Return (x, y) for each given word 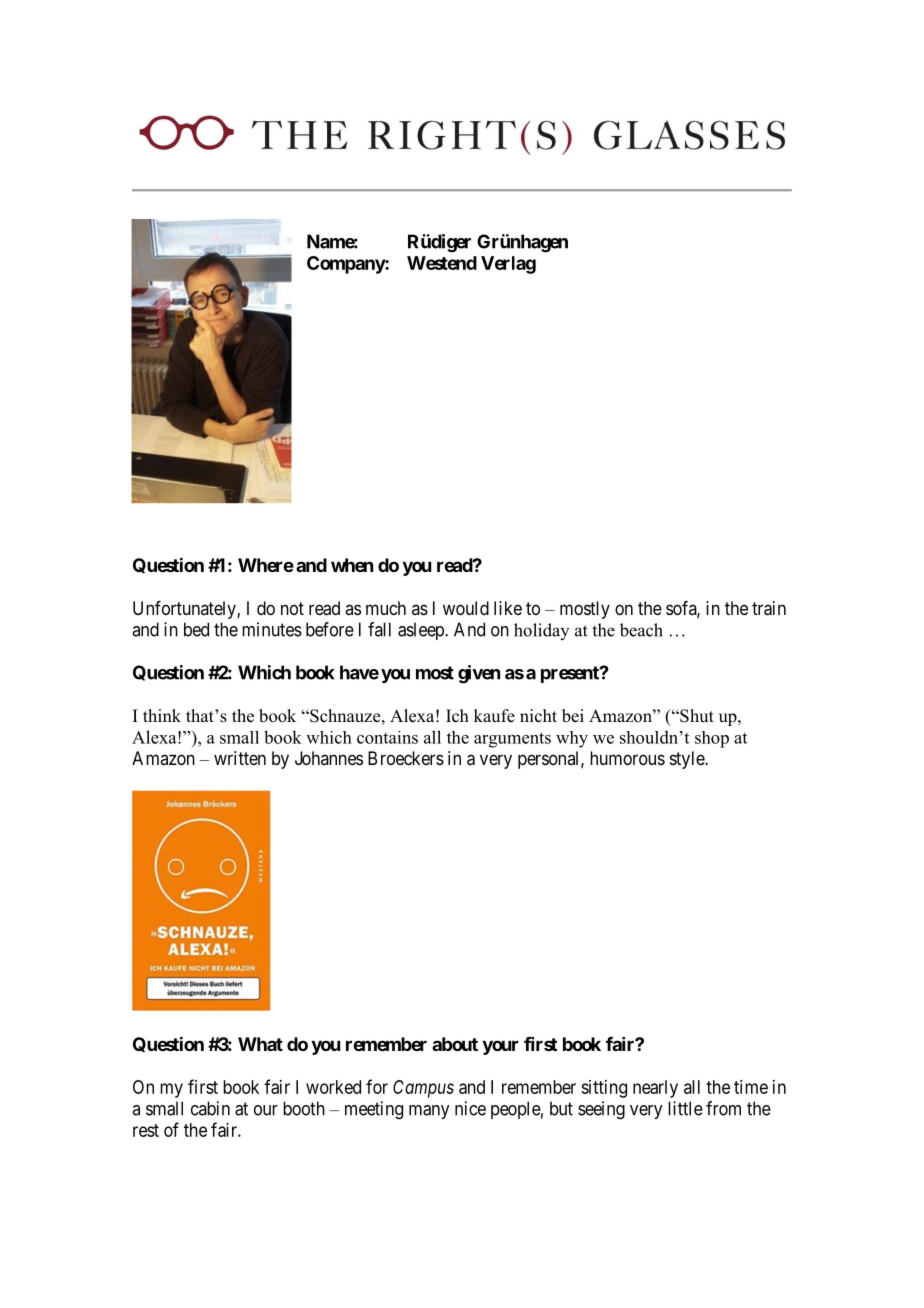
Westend (442, 263)
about (455, 1044)
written (240, 758)
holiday (541, 631)
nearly (655, 1089)
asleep (422, 631)
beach (641, 630)
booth (304, 1108)
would (466, 608)
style (688, 760)
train (769, 608)
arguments (512, 740)
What (260, 1044)
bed (196, 629)
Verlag (508, 265)
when (352, 565)
